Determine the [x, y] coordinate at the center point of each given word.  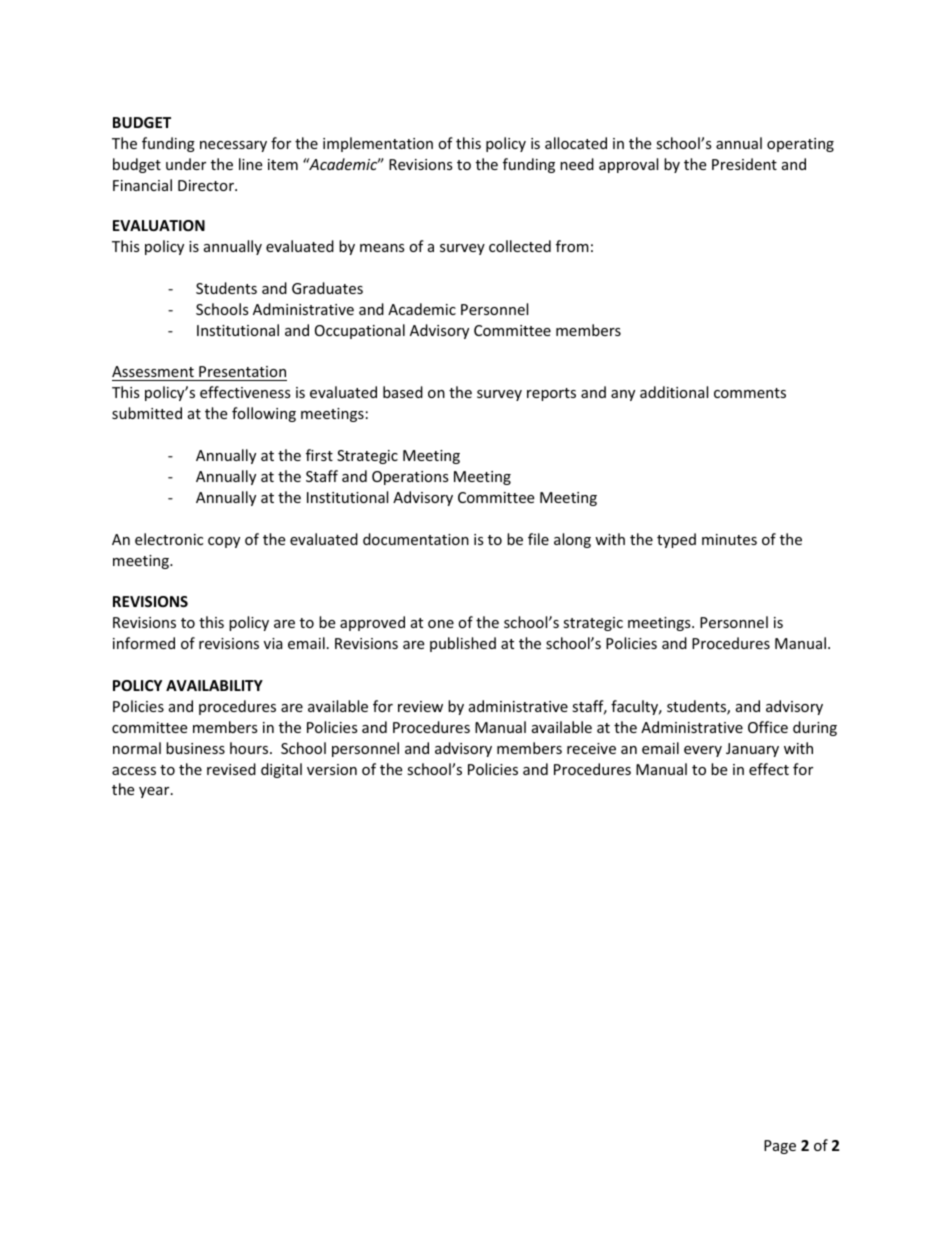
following [264, 414]
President [744, 164]
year [155, 792]
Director [207, 185]
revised [231, 769]
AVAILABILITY [214, 685]
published [463, 644]
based [403, 392]
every [703, 751]
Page [780, 1147]
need [577, 164]
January [752, 750]
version [332, 769]
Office [768, 727]
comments [750, 393]
